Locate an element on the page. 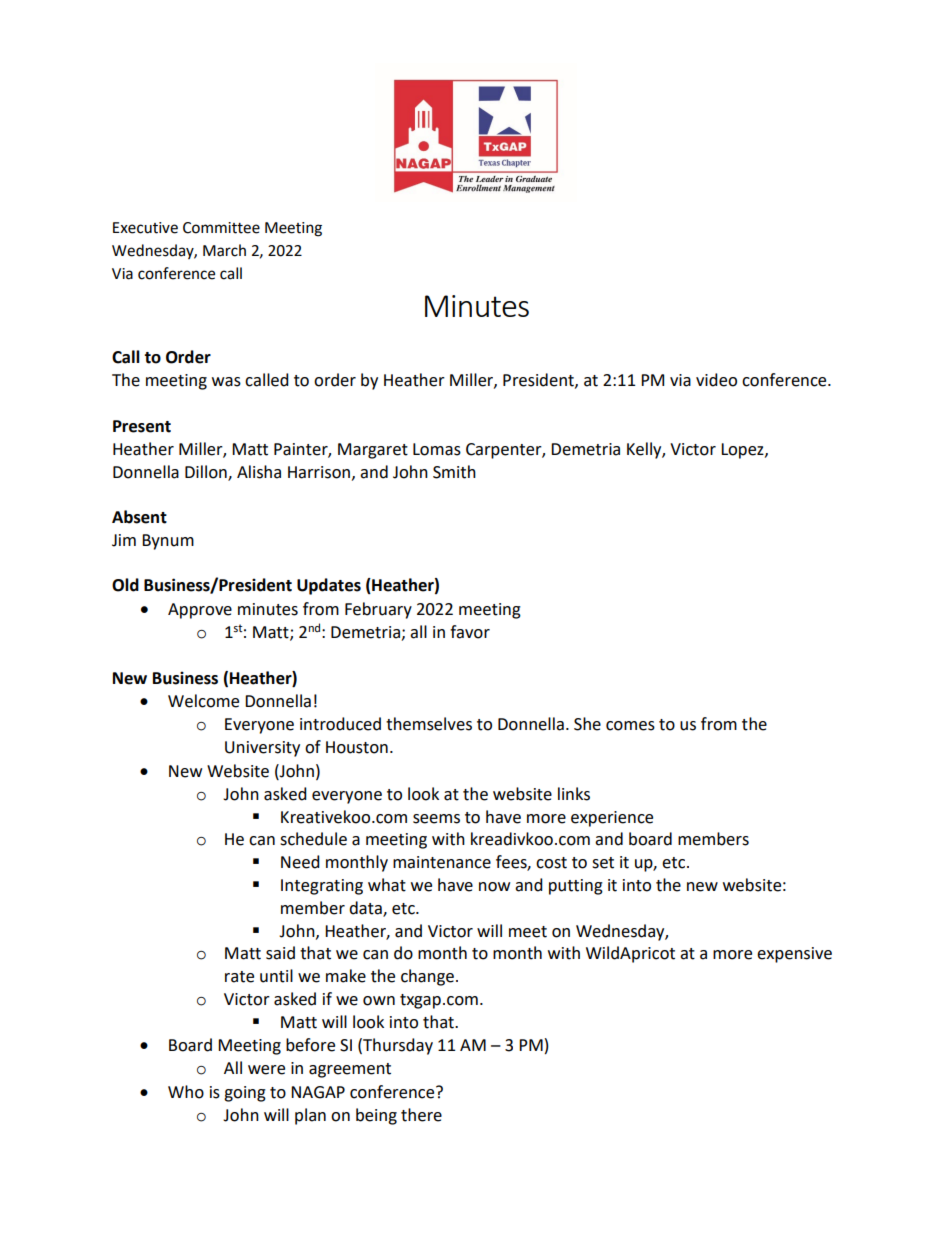  University is located at coordinates (262, 749).
